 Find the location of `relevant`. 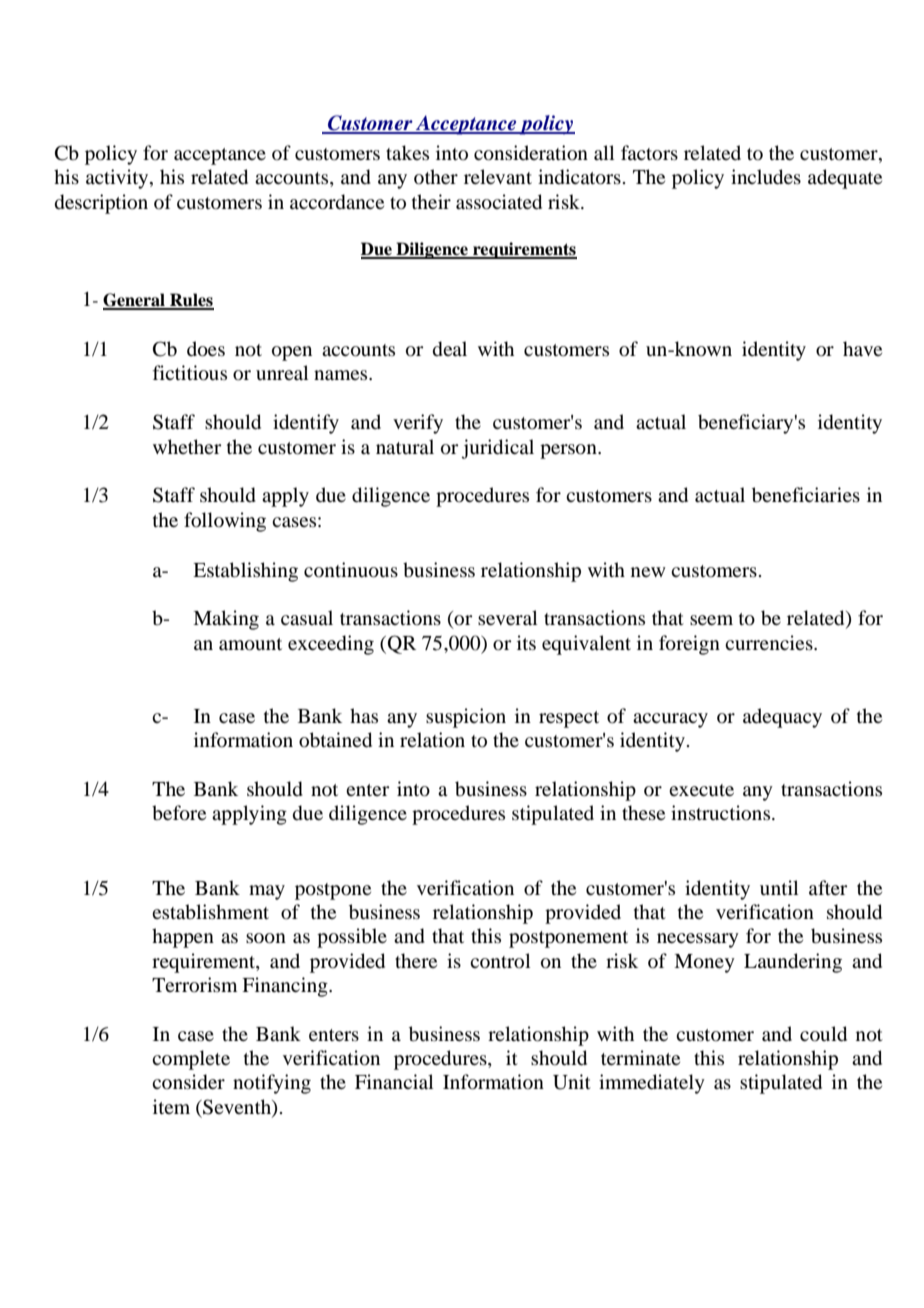

relevant is located at coordinates (498, 176).
